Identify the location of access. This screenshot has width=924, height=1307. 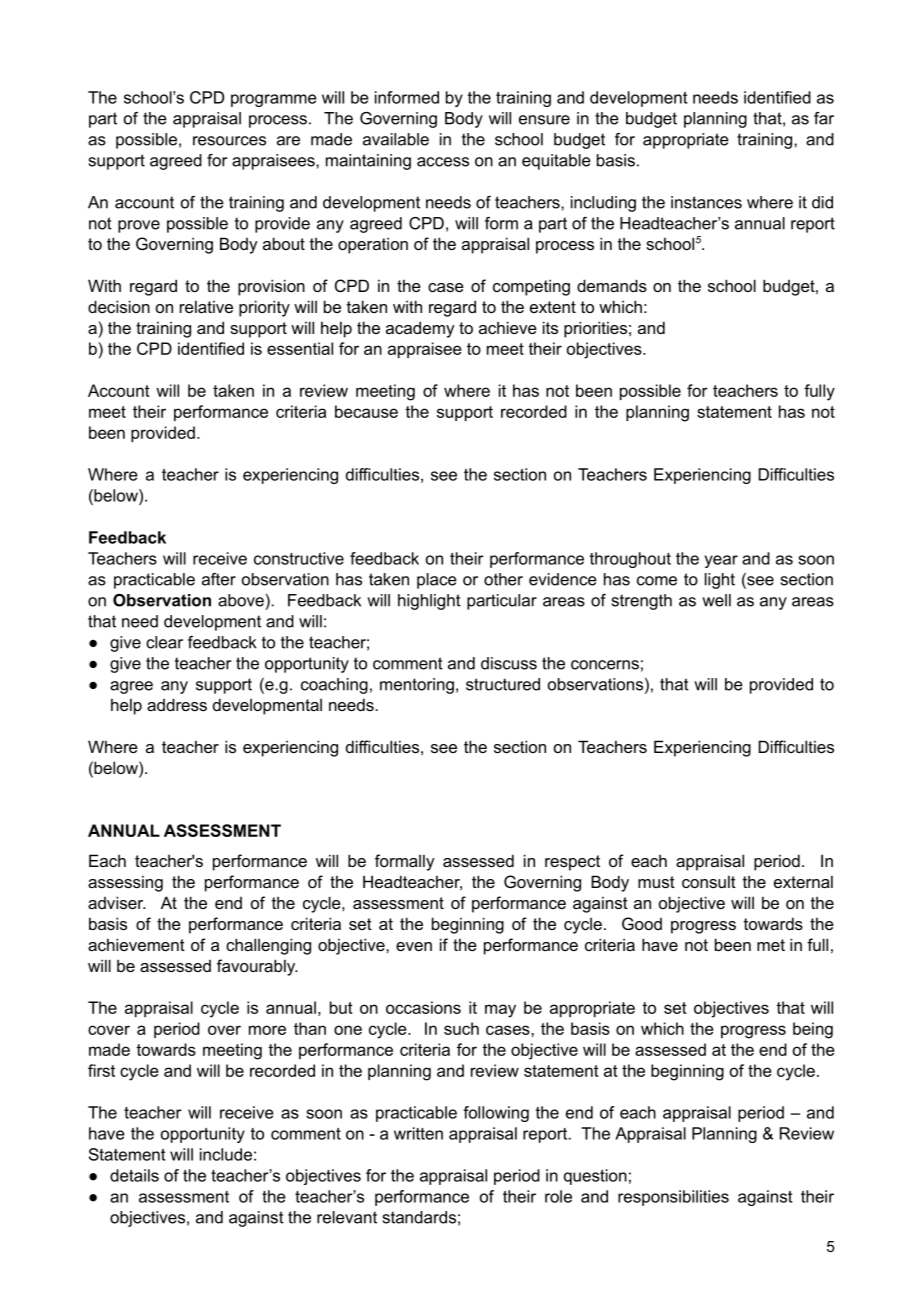
(443, 162).
